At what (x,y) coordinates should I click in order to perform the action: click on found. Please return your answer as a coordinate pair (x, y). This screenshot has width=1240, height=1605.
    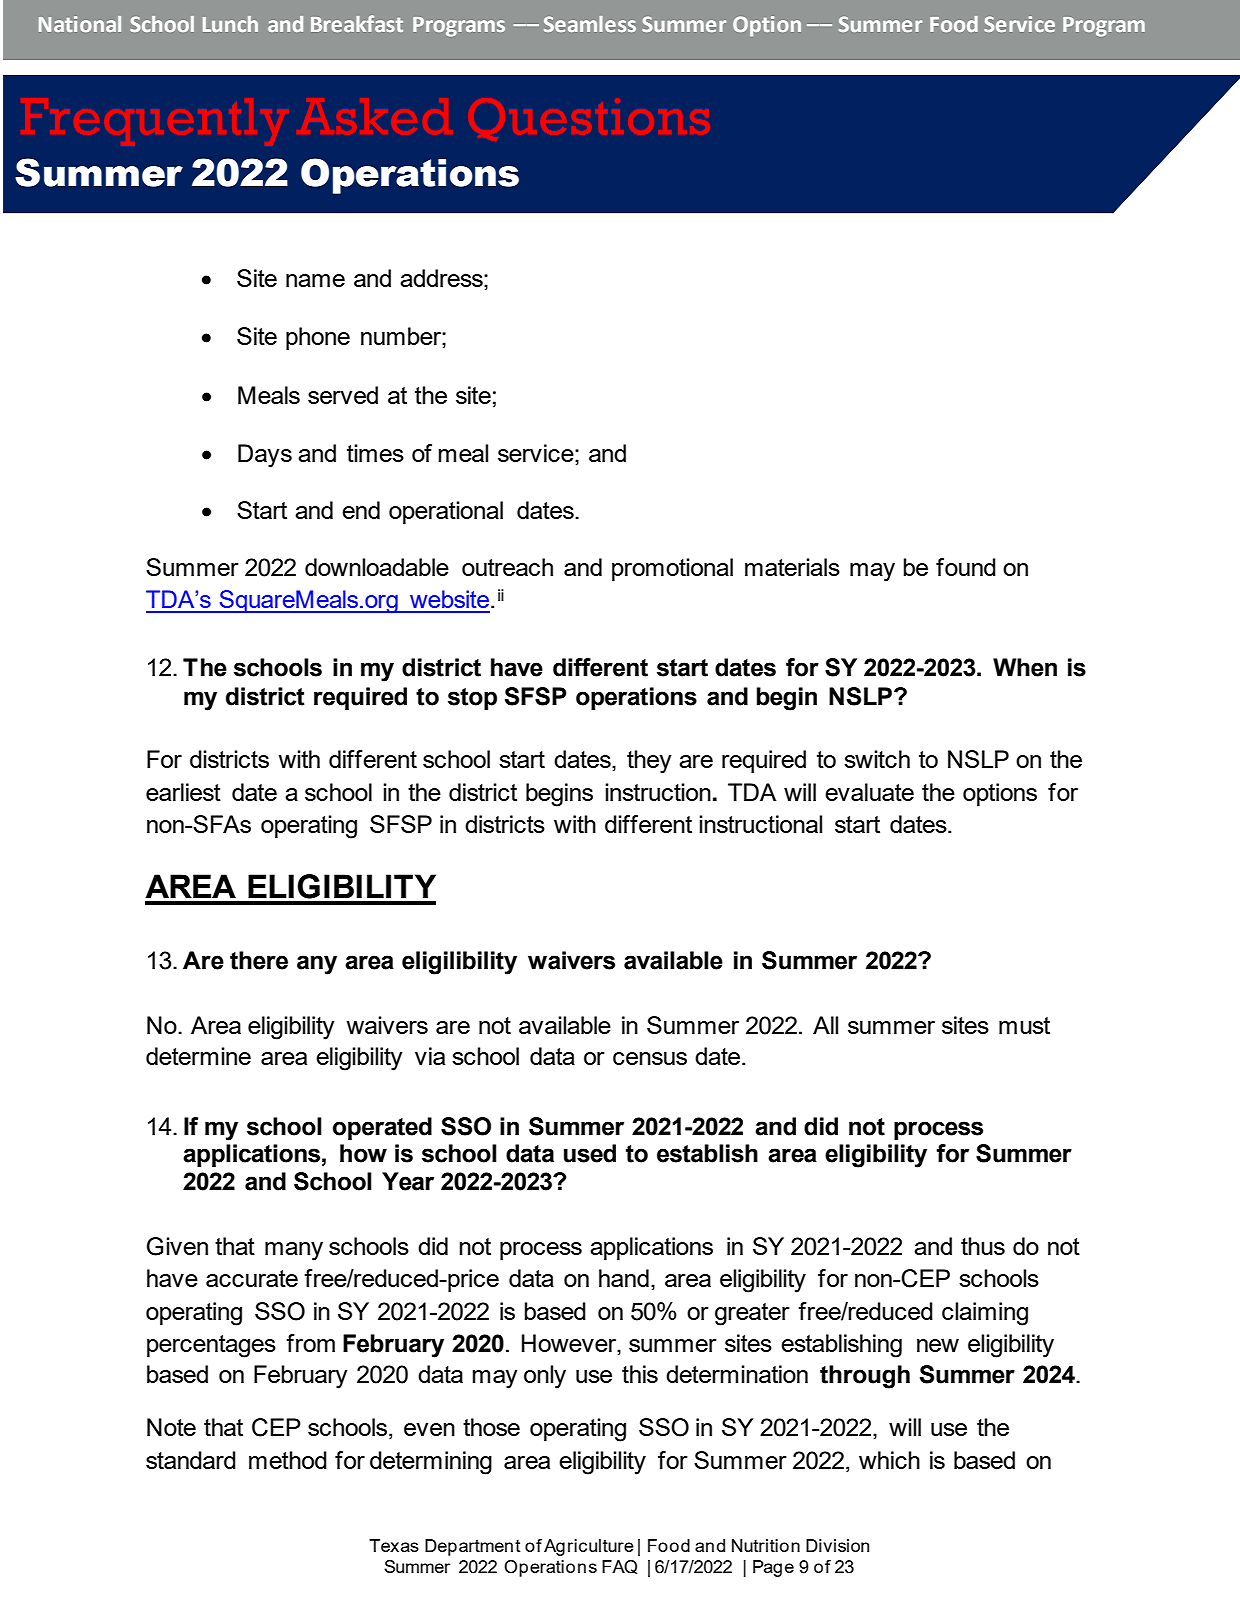
    Looking at the image, I should click on (966, 567).
